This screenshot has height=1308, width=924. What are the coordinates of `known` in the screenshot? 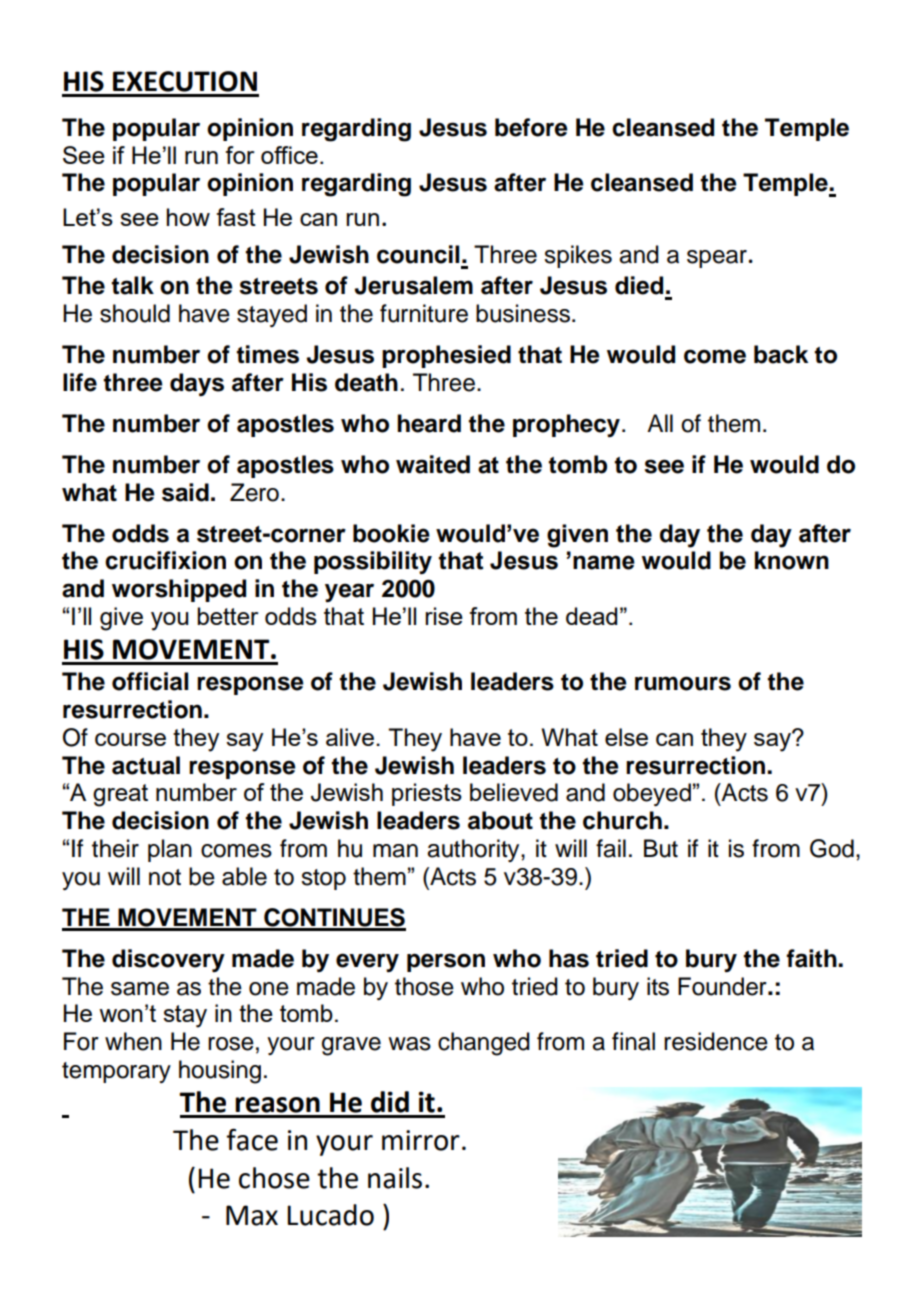 It's located at (792, 560).
